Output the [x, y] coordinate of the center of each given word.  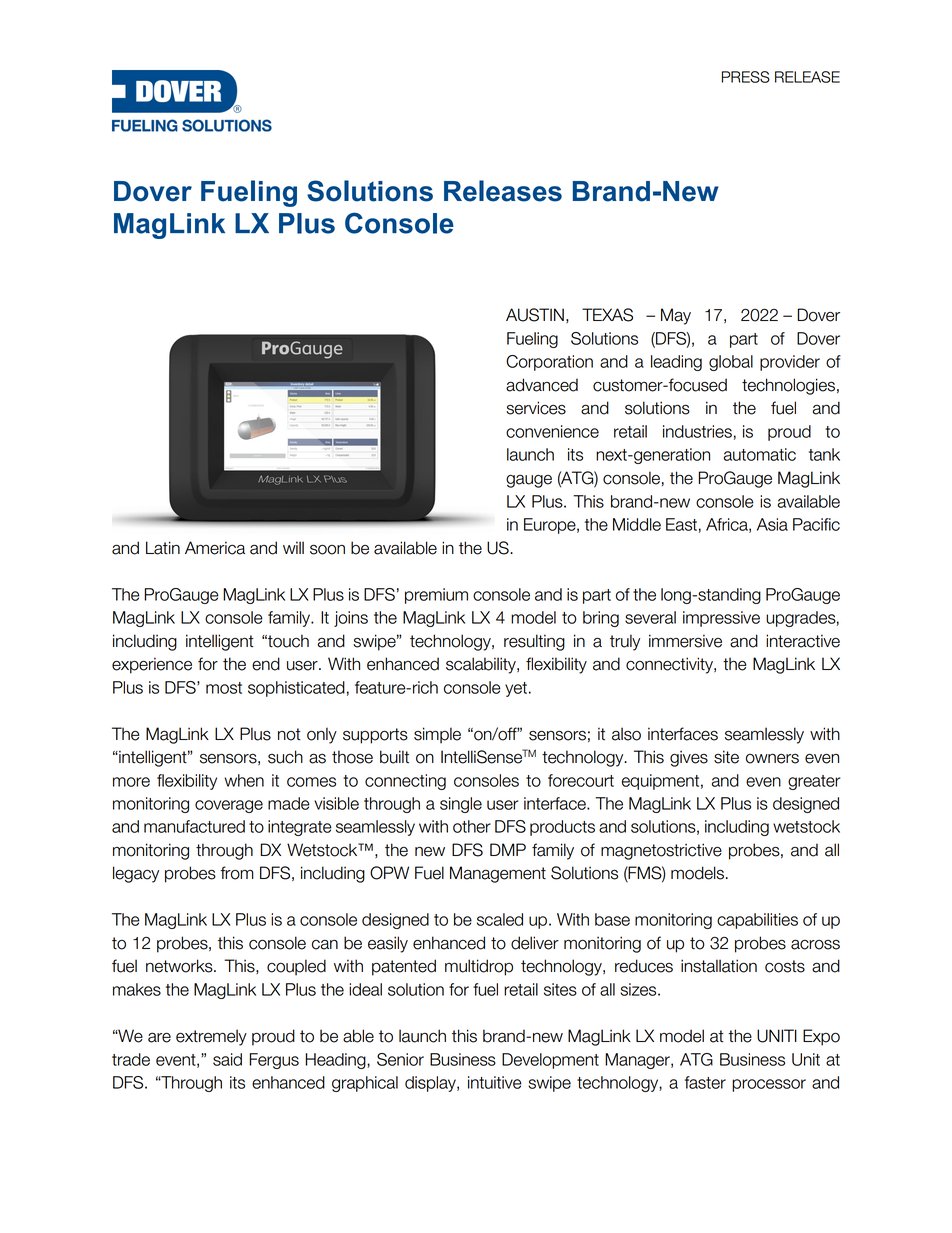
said [227, 1059]
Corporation [549, 363]
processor [769, 1085]
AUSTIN [535, 315]
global [731, 363]
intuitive [495, 1082]
